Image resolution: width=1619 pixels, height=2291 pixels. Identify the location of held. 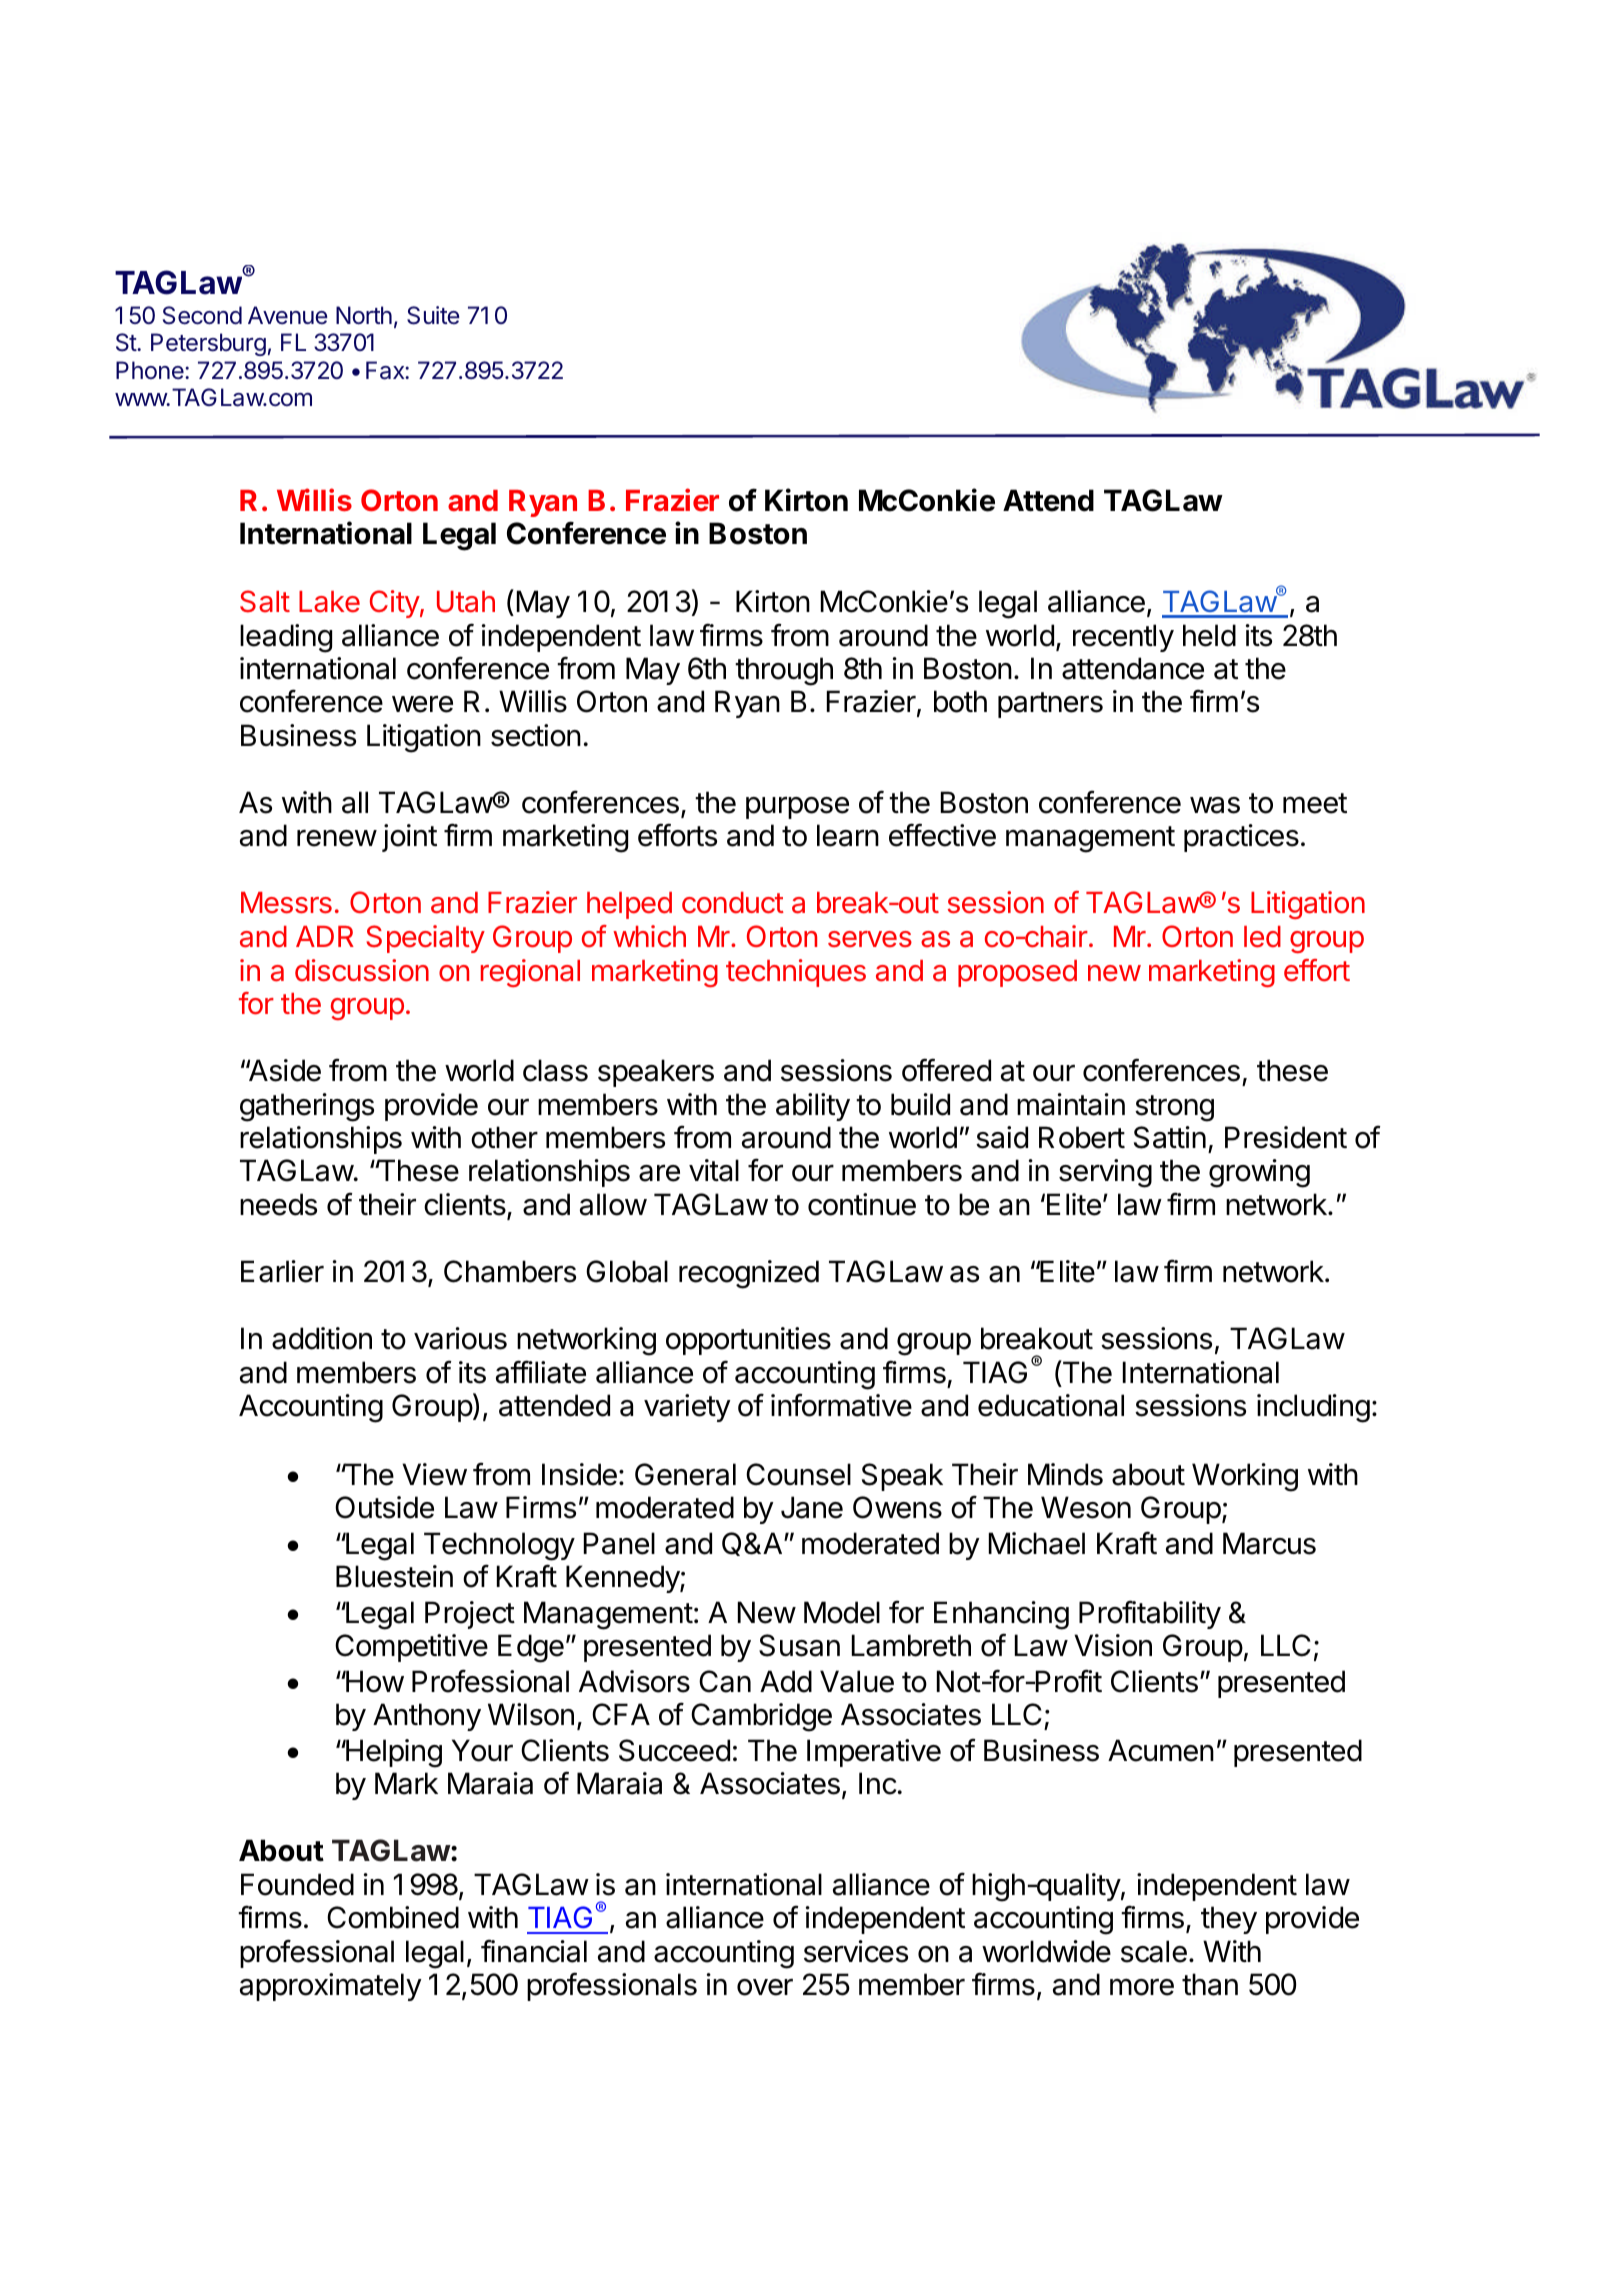
(1209, 635).
